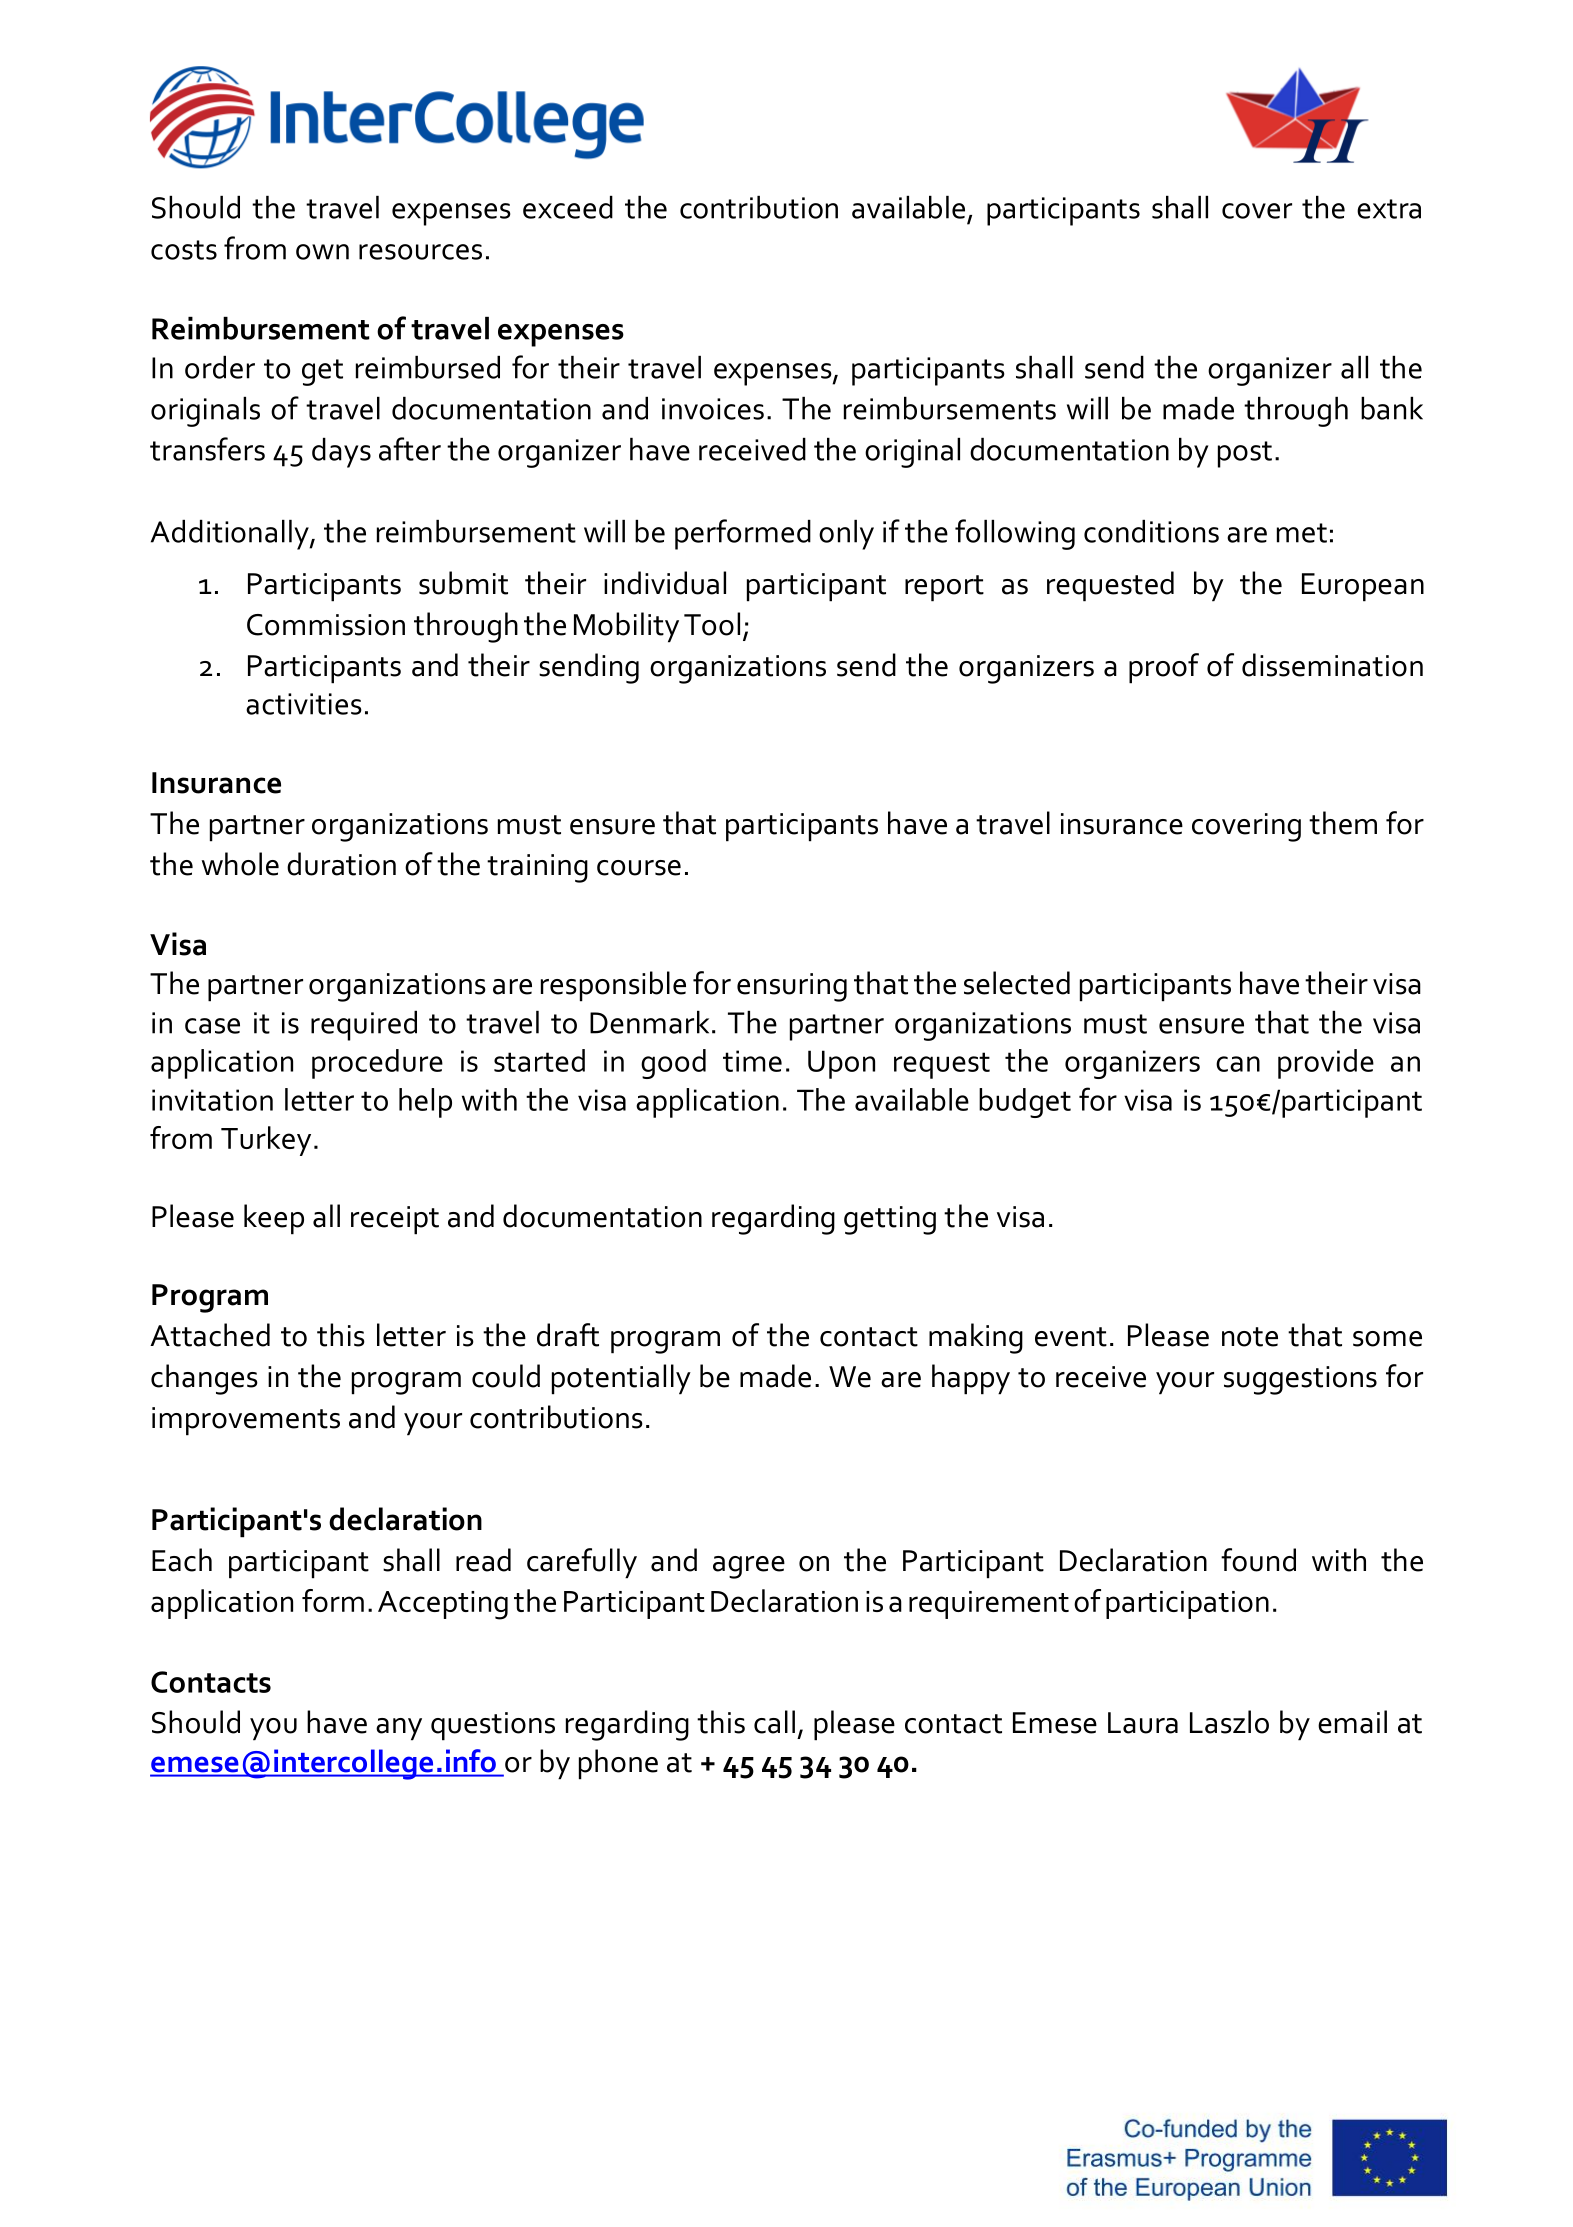  Describe the element at coordinates (322, 252) in the image. I see `own` at that location.
